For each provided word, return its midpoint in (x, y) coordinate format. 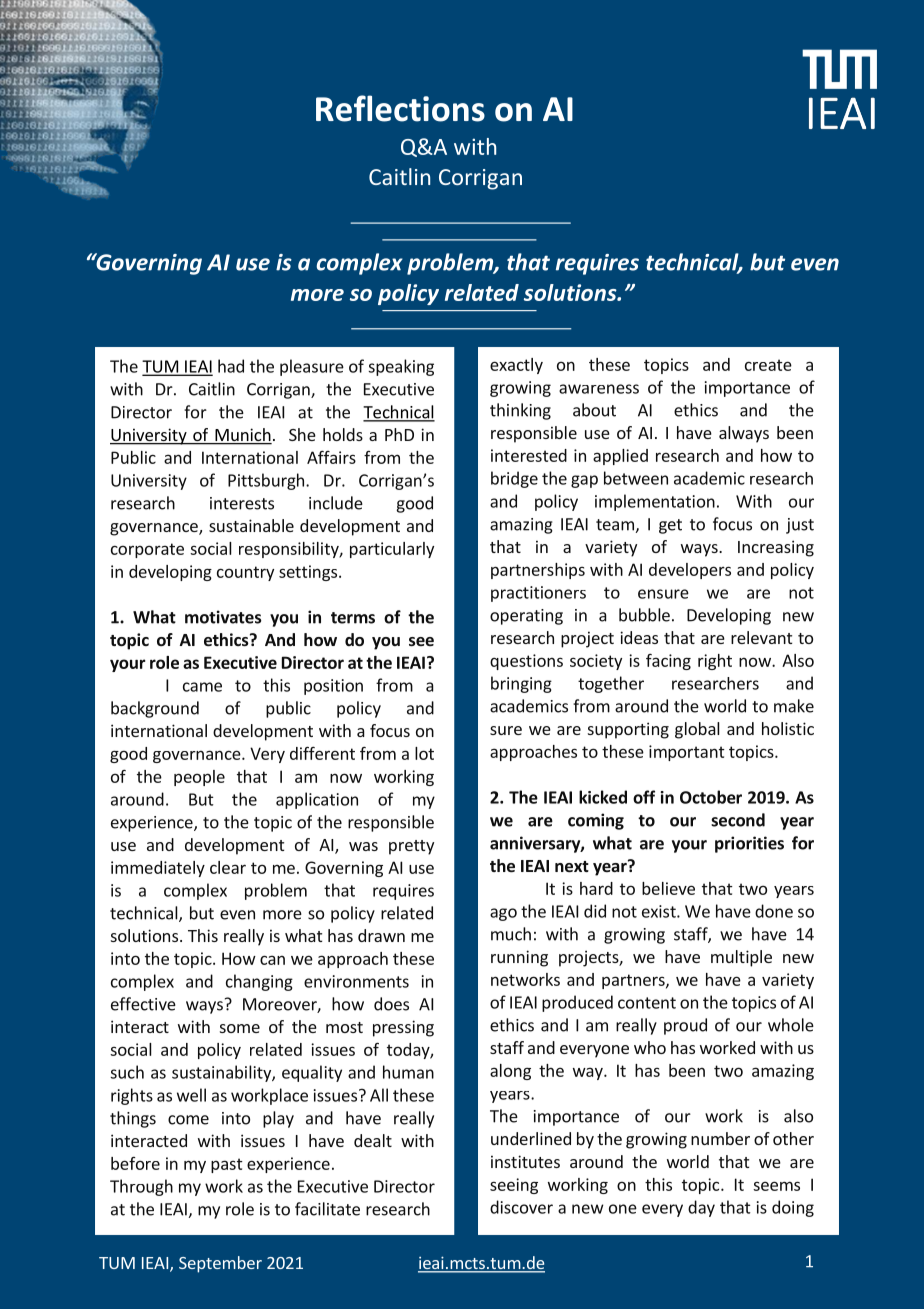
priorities (749, 844)
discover (521, 1207)
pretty (411, 847)
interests (242, 503)
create (768, 365)
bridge (514, 479)
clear (228, 867)
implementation (655, 502)
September (220, 1264)
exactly (516, 366)
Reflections (400, 108)
